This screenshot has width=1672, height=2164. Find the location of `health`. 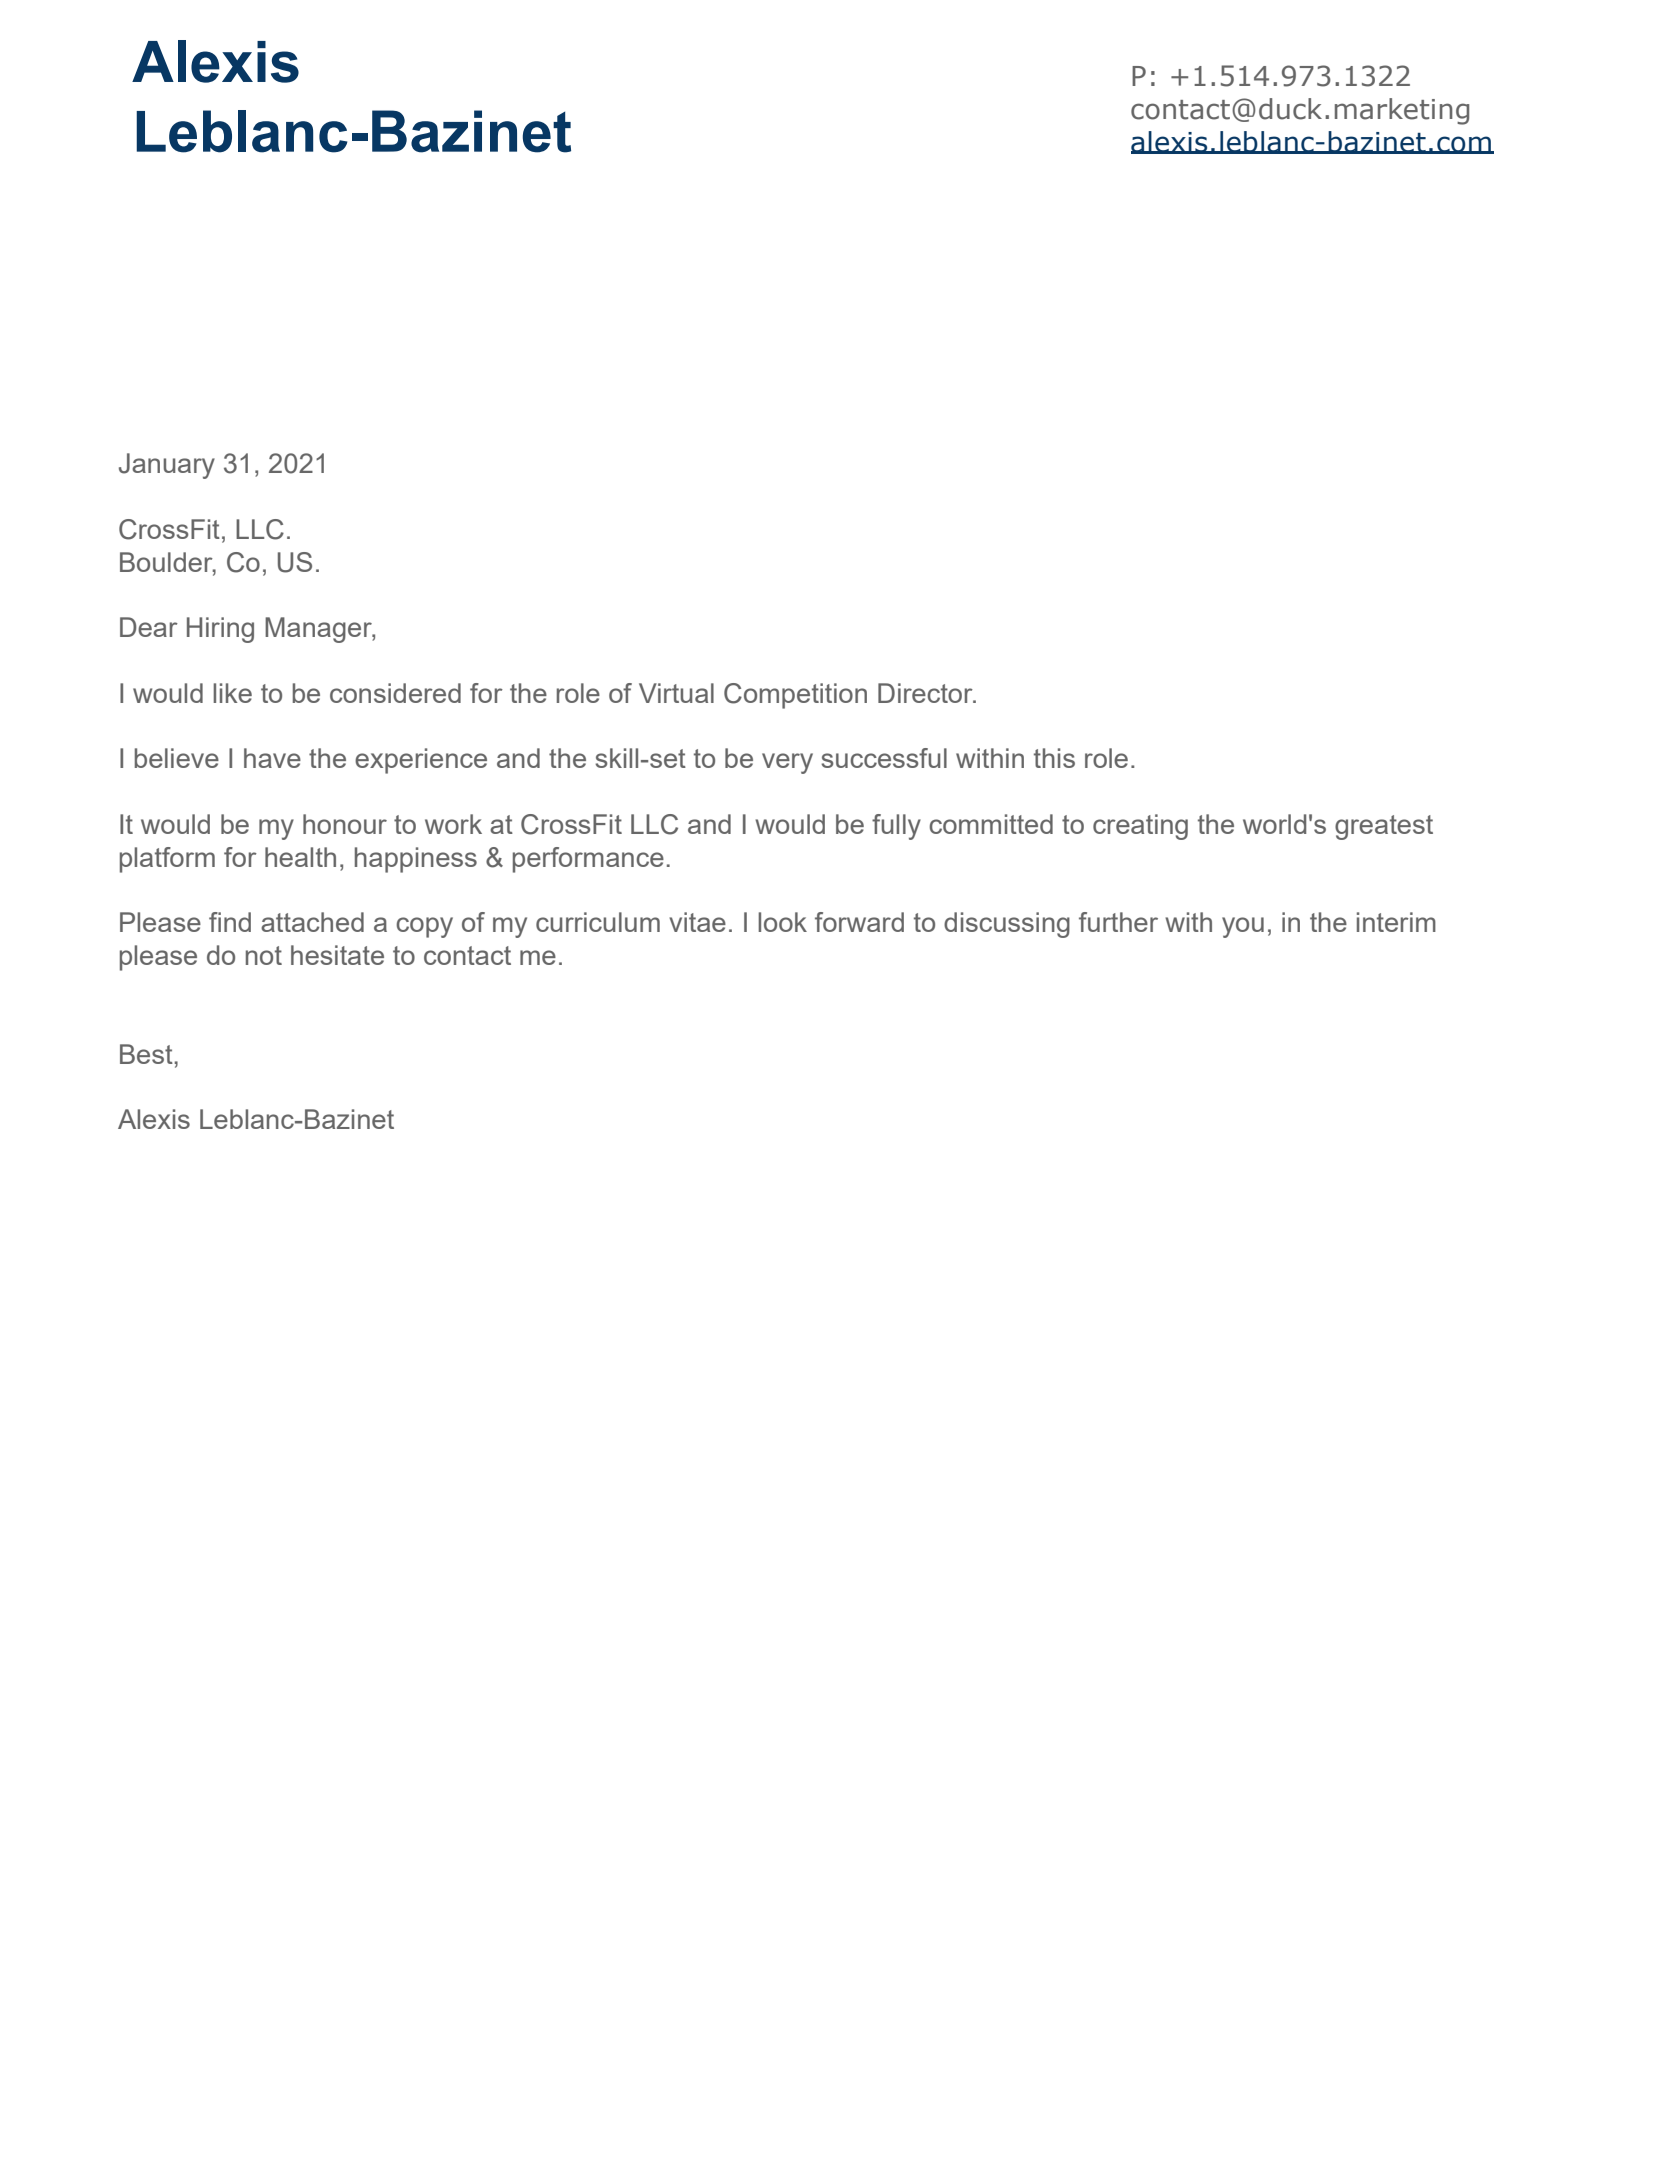

health is located at coordinates (300, 857).
